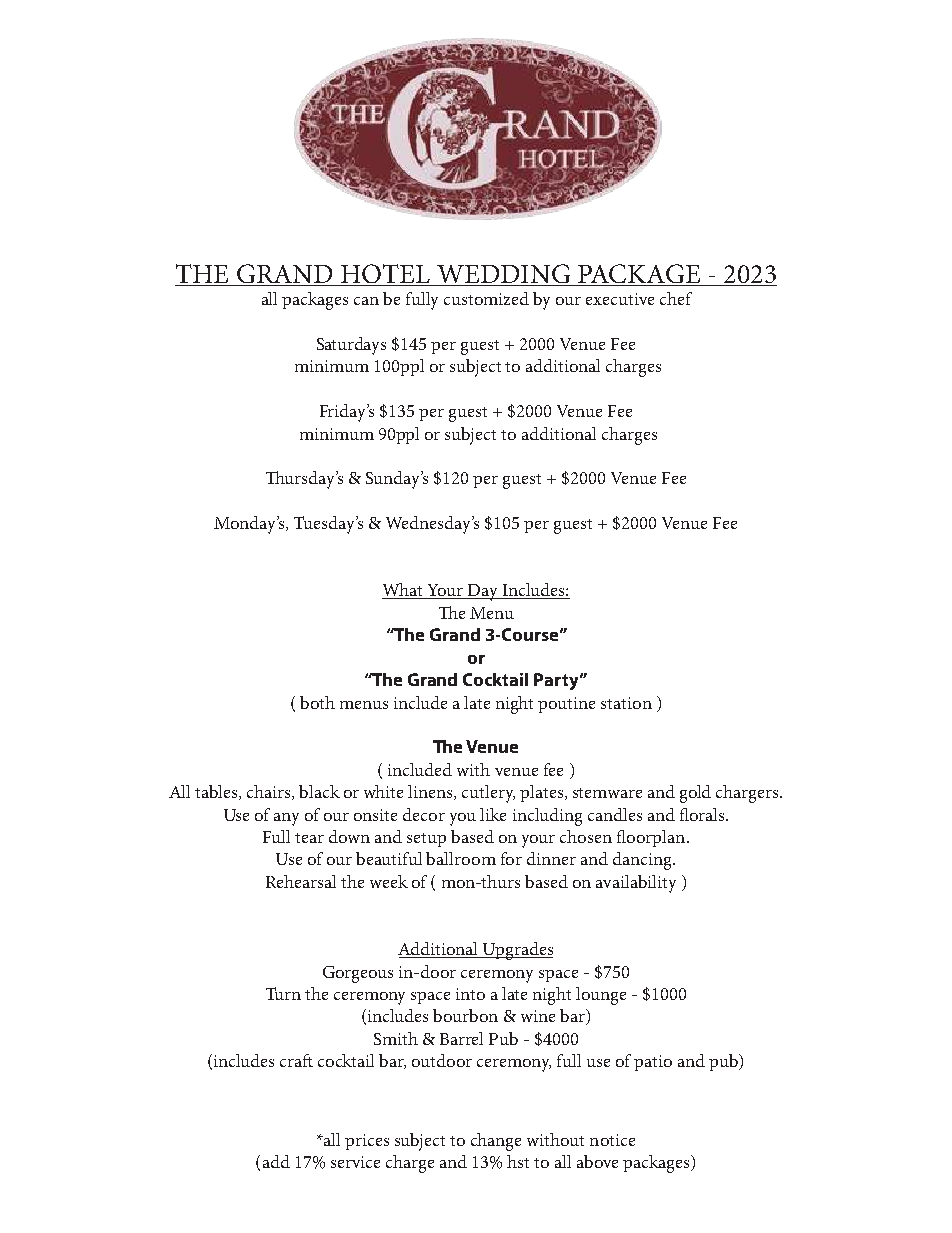 The height and width of the screenshot is (1233, 952). I want to click on customized, so click(486, 298).
